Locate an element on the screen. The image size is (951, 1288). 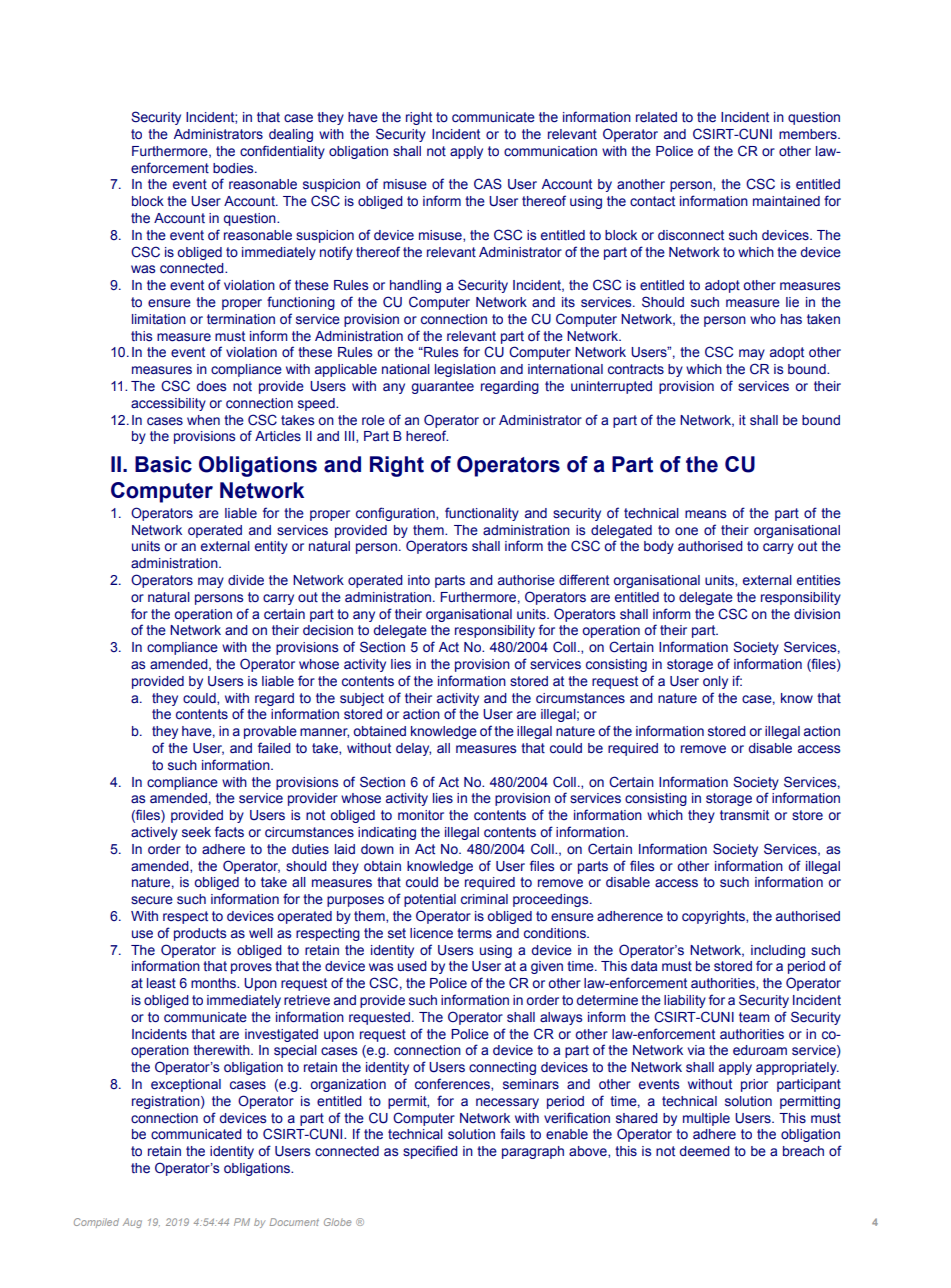
deemed is located at coordinates (705, 1151).
